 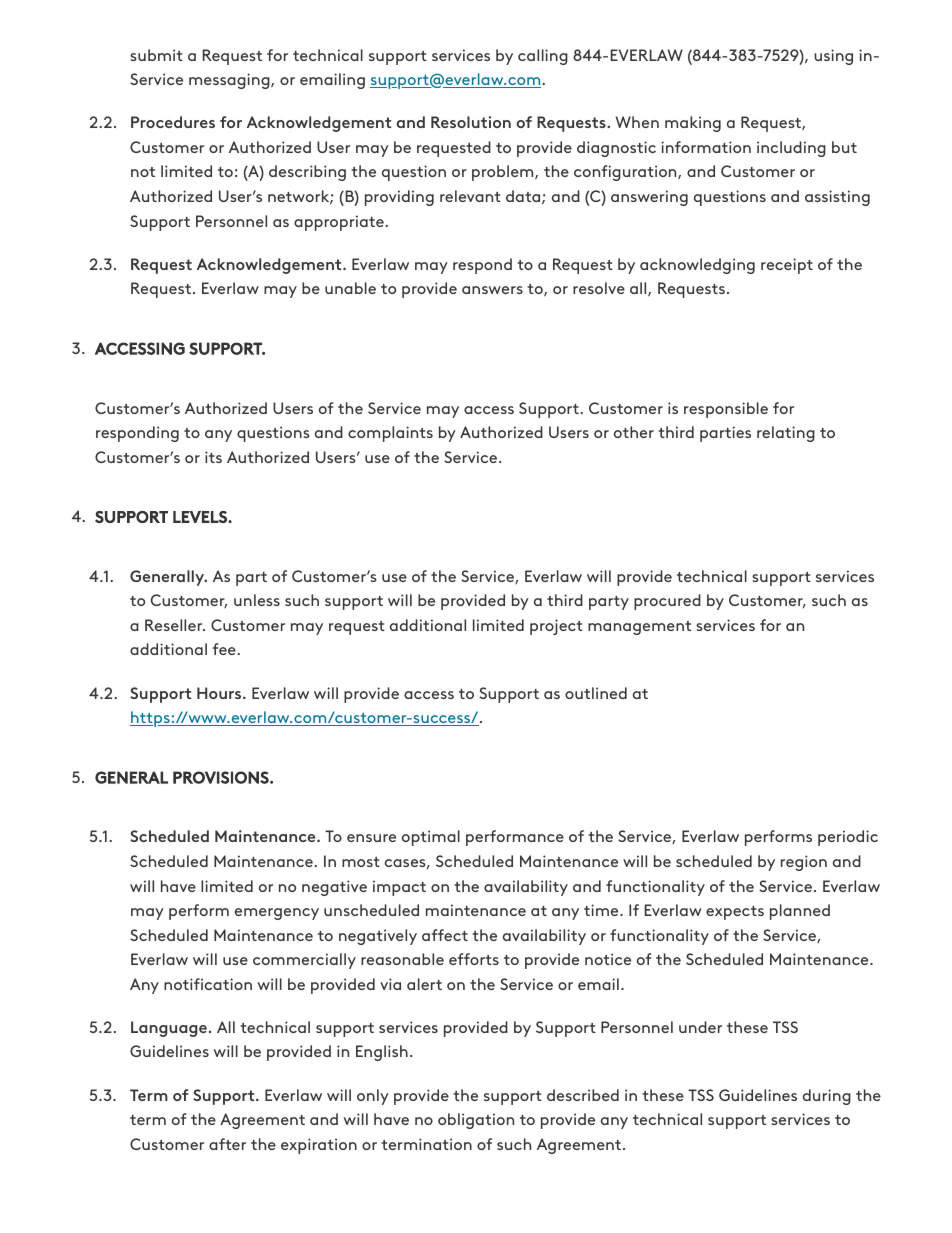 What do you see at coordinates (257, 600) in the screenshot?
I see `unless` at bounding box center [257, 600].
